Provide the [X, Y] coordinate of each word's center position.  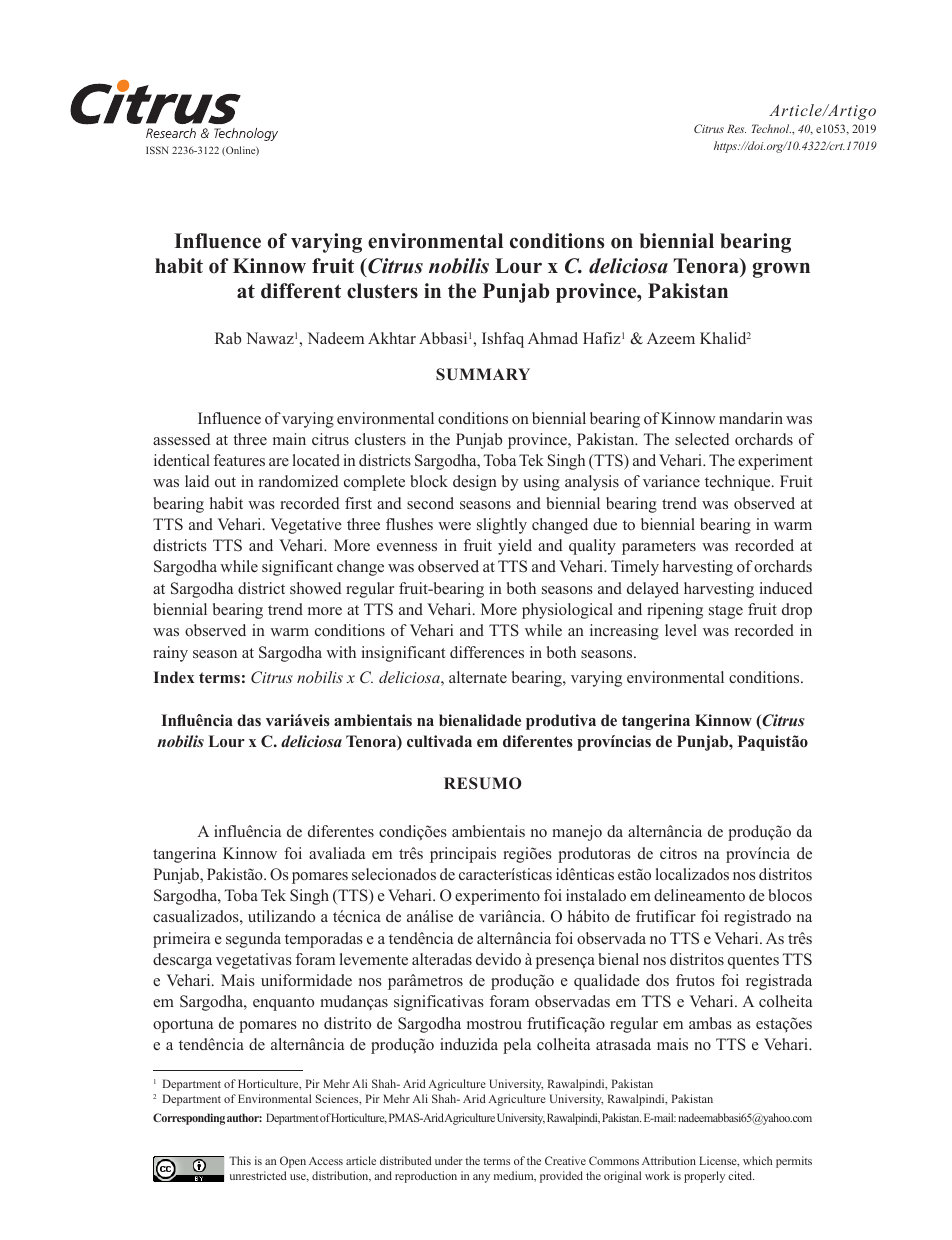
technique [739, 483]
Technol [771, 128]
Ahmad [553, 338]
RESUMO [483, 783]
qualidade [607, 982]
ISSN [157, 150]
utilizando [281, 916]
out [225, 482]
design [475, 483]
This [240, 1160]
